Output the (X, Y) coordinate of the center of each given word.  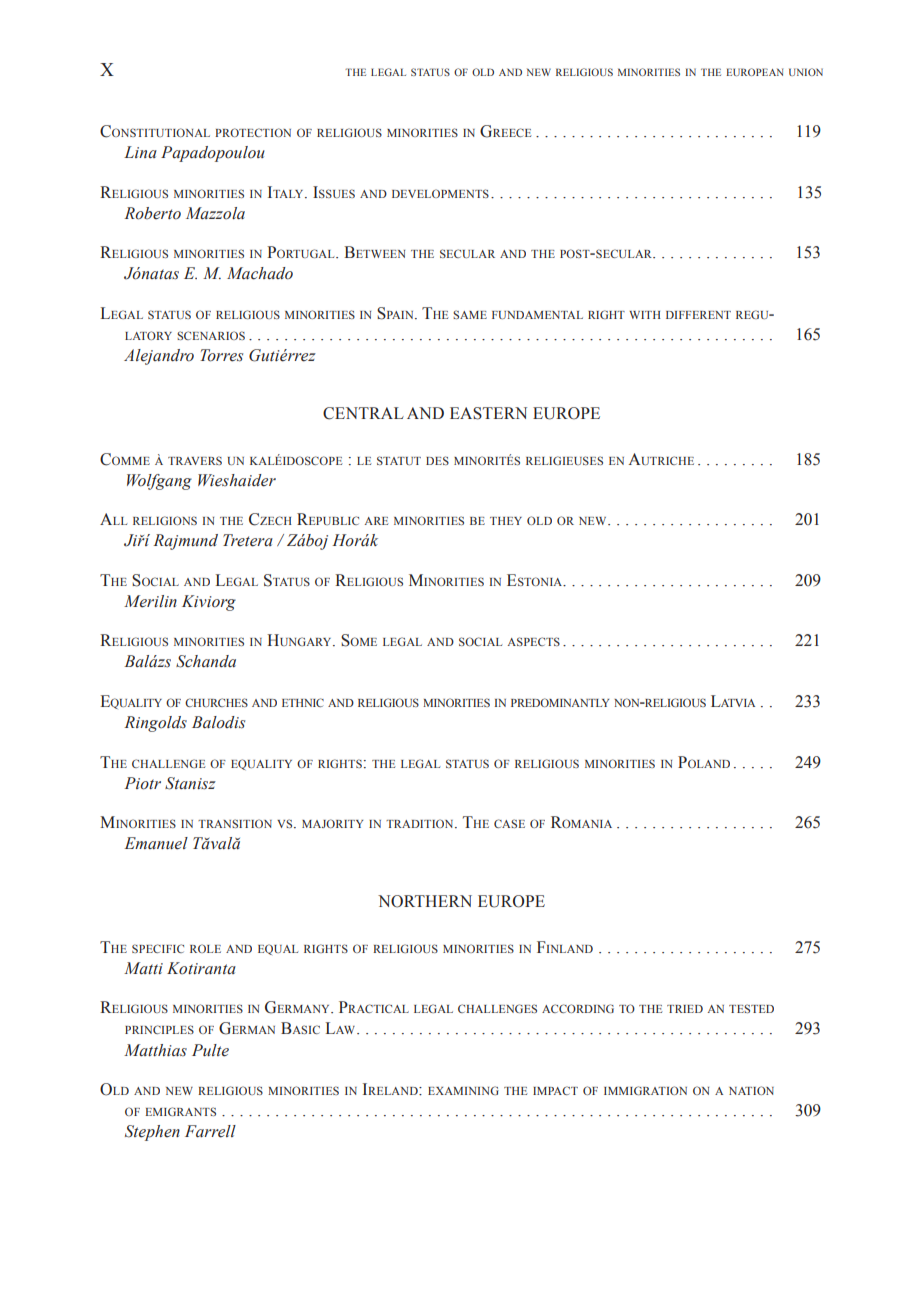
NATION (751, 1090)
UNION (806, 72)
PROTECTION (253, 132)
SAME (470, 314)
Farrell (210, 1131)
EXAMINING (463, 1090)
